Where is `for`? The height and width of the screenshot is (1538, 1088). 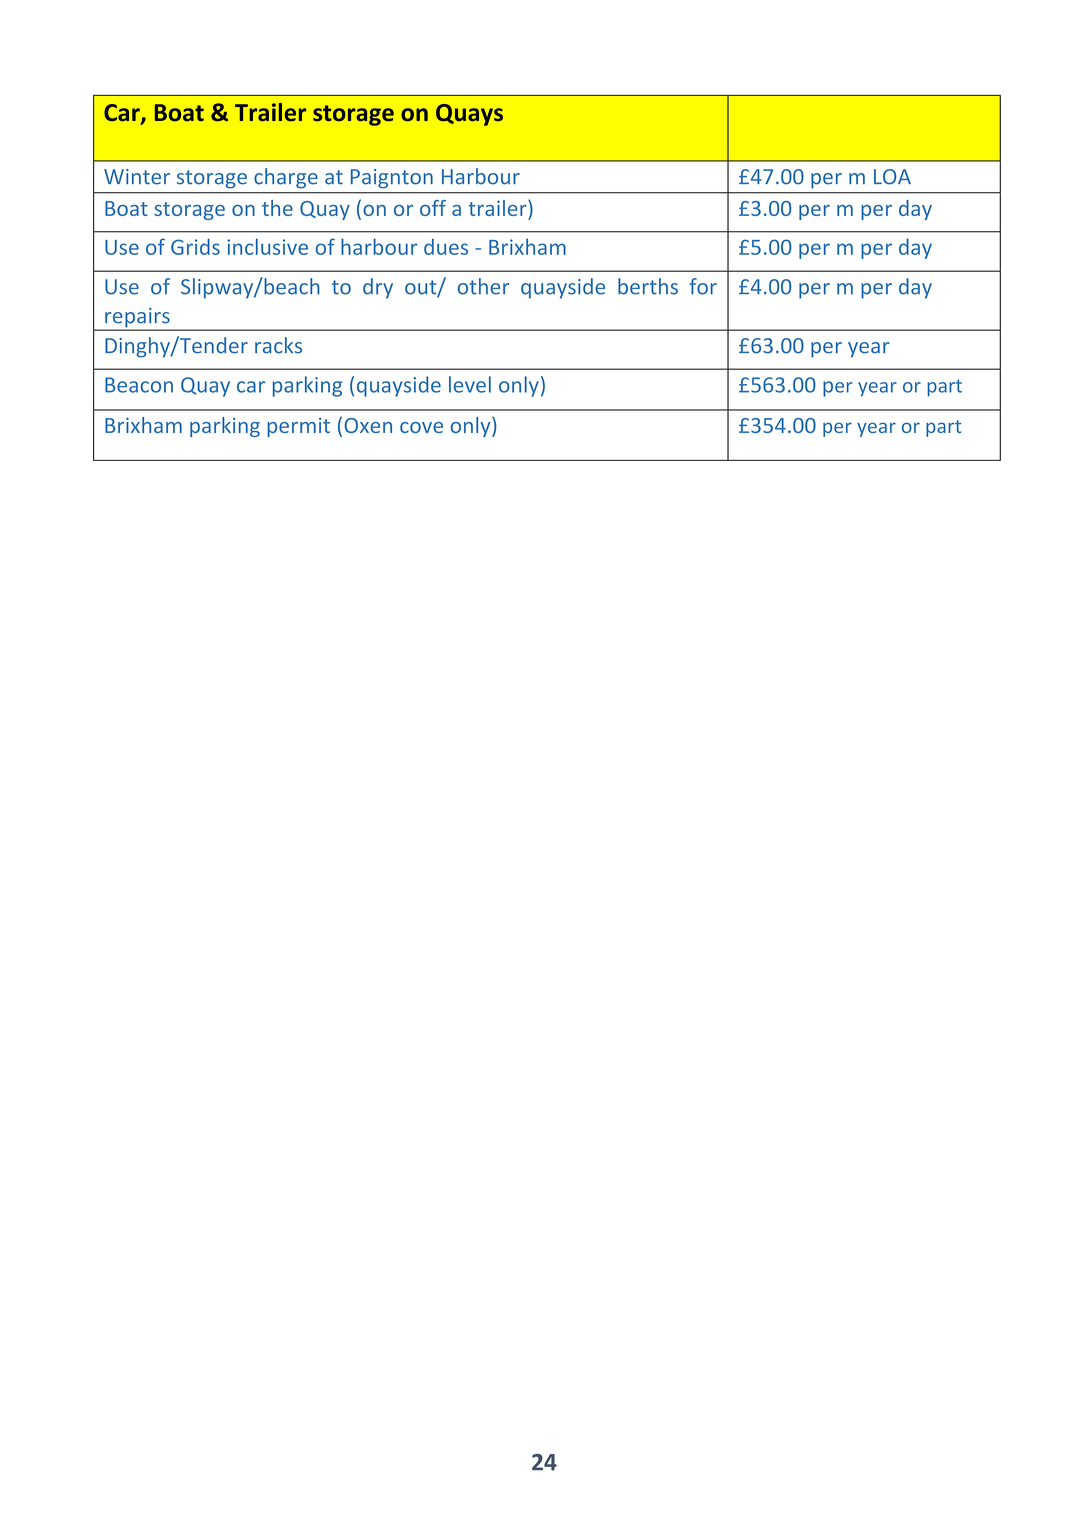
for is located at coordinates (703, 286).
